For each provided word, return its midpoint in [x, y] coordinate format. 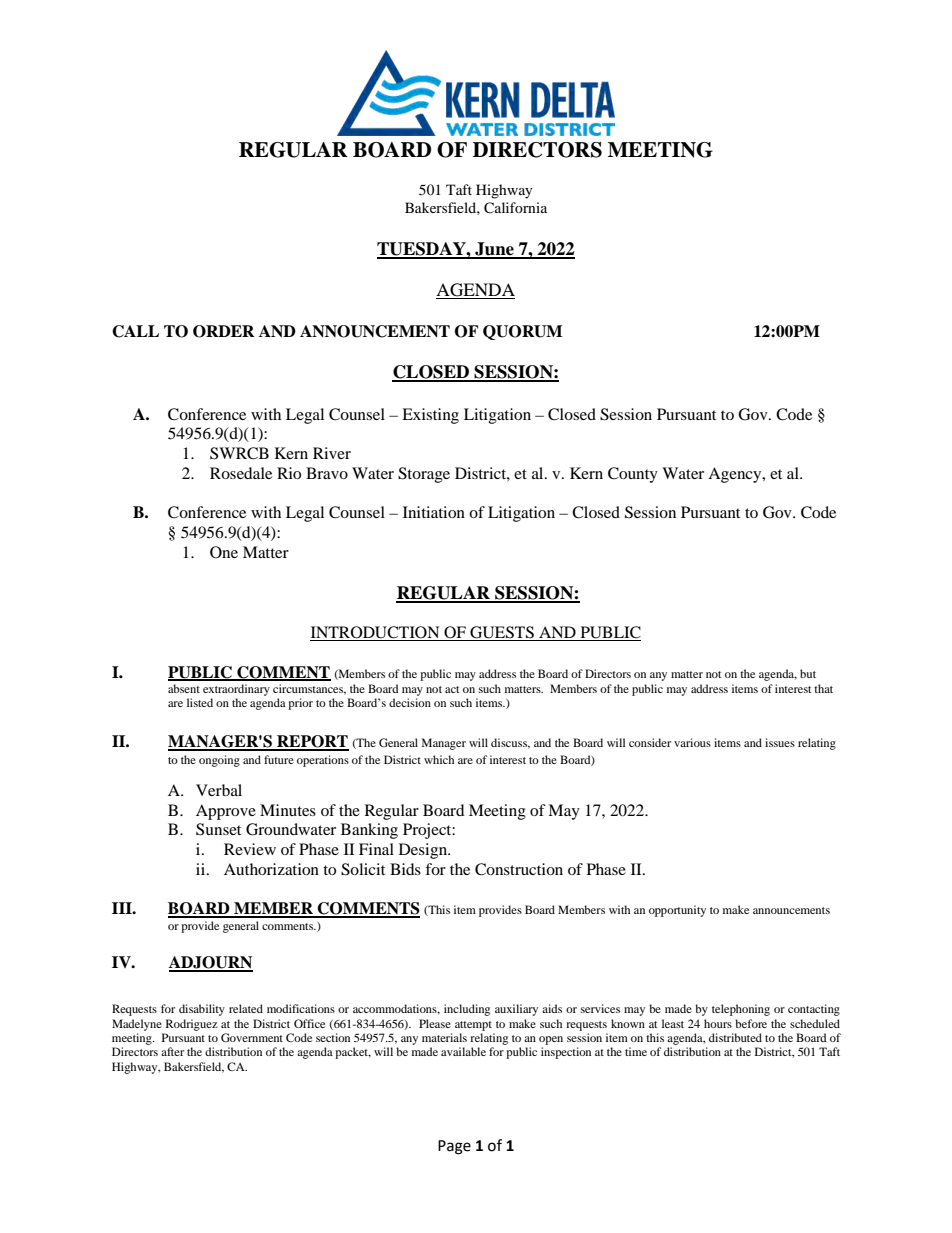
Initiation [434, 512]
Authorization [271, 869]
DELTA [573, 100]
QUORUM [522, 332]
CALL [135, 331]
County [633, 475]
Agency [736, 475]
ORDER [224, 331]
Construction [519, 869]
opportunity [677, 911]
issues [780, 742]
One [224, 552]
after [172, 1051]
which [439, 759]
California [515, 208]
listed [200, 702]
